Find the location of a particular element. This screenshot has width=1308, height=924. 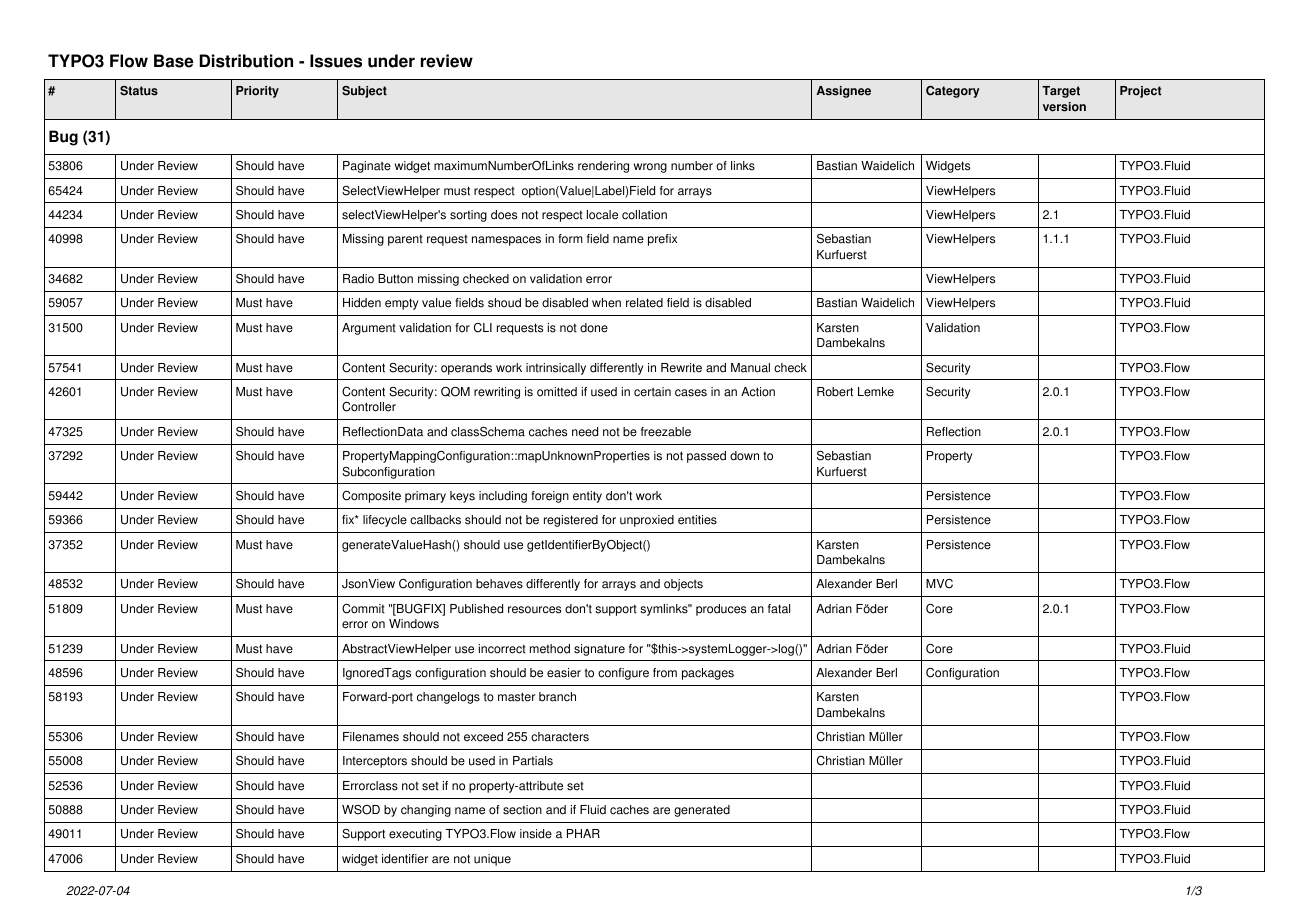

Priority is located at coordinates (257, 92).
